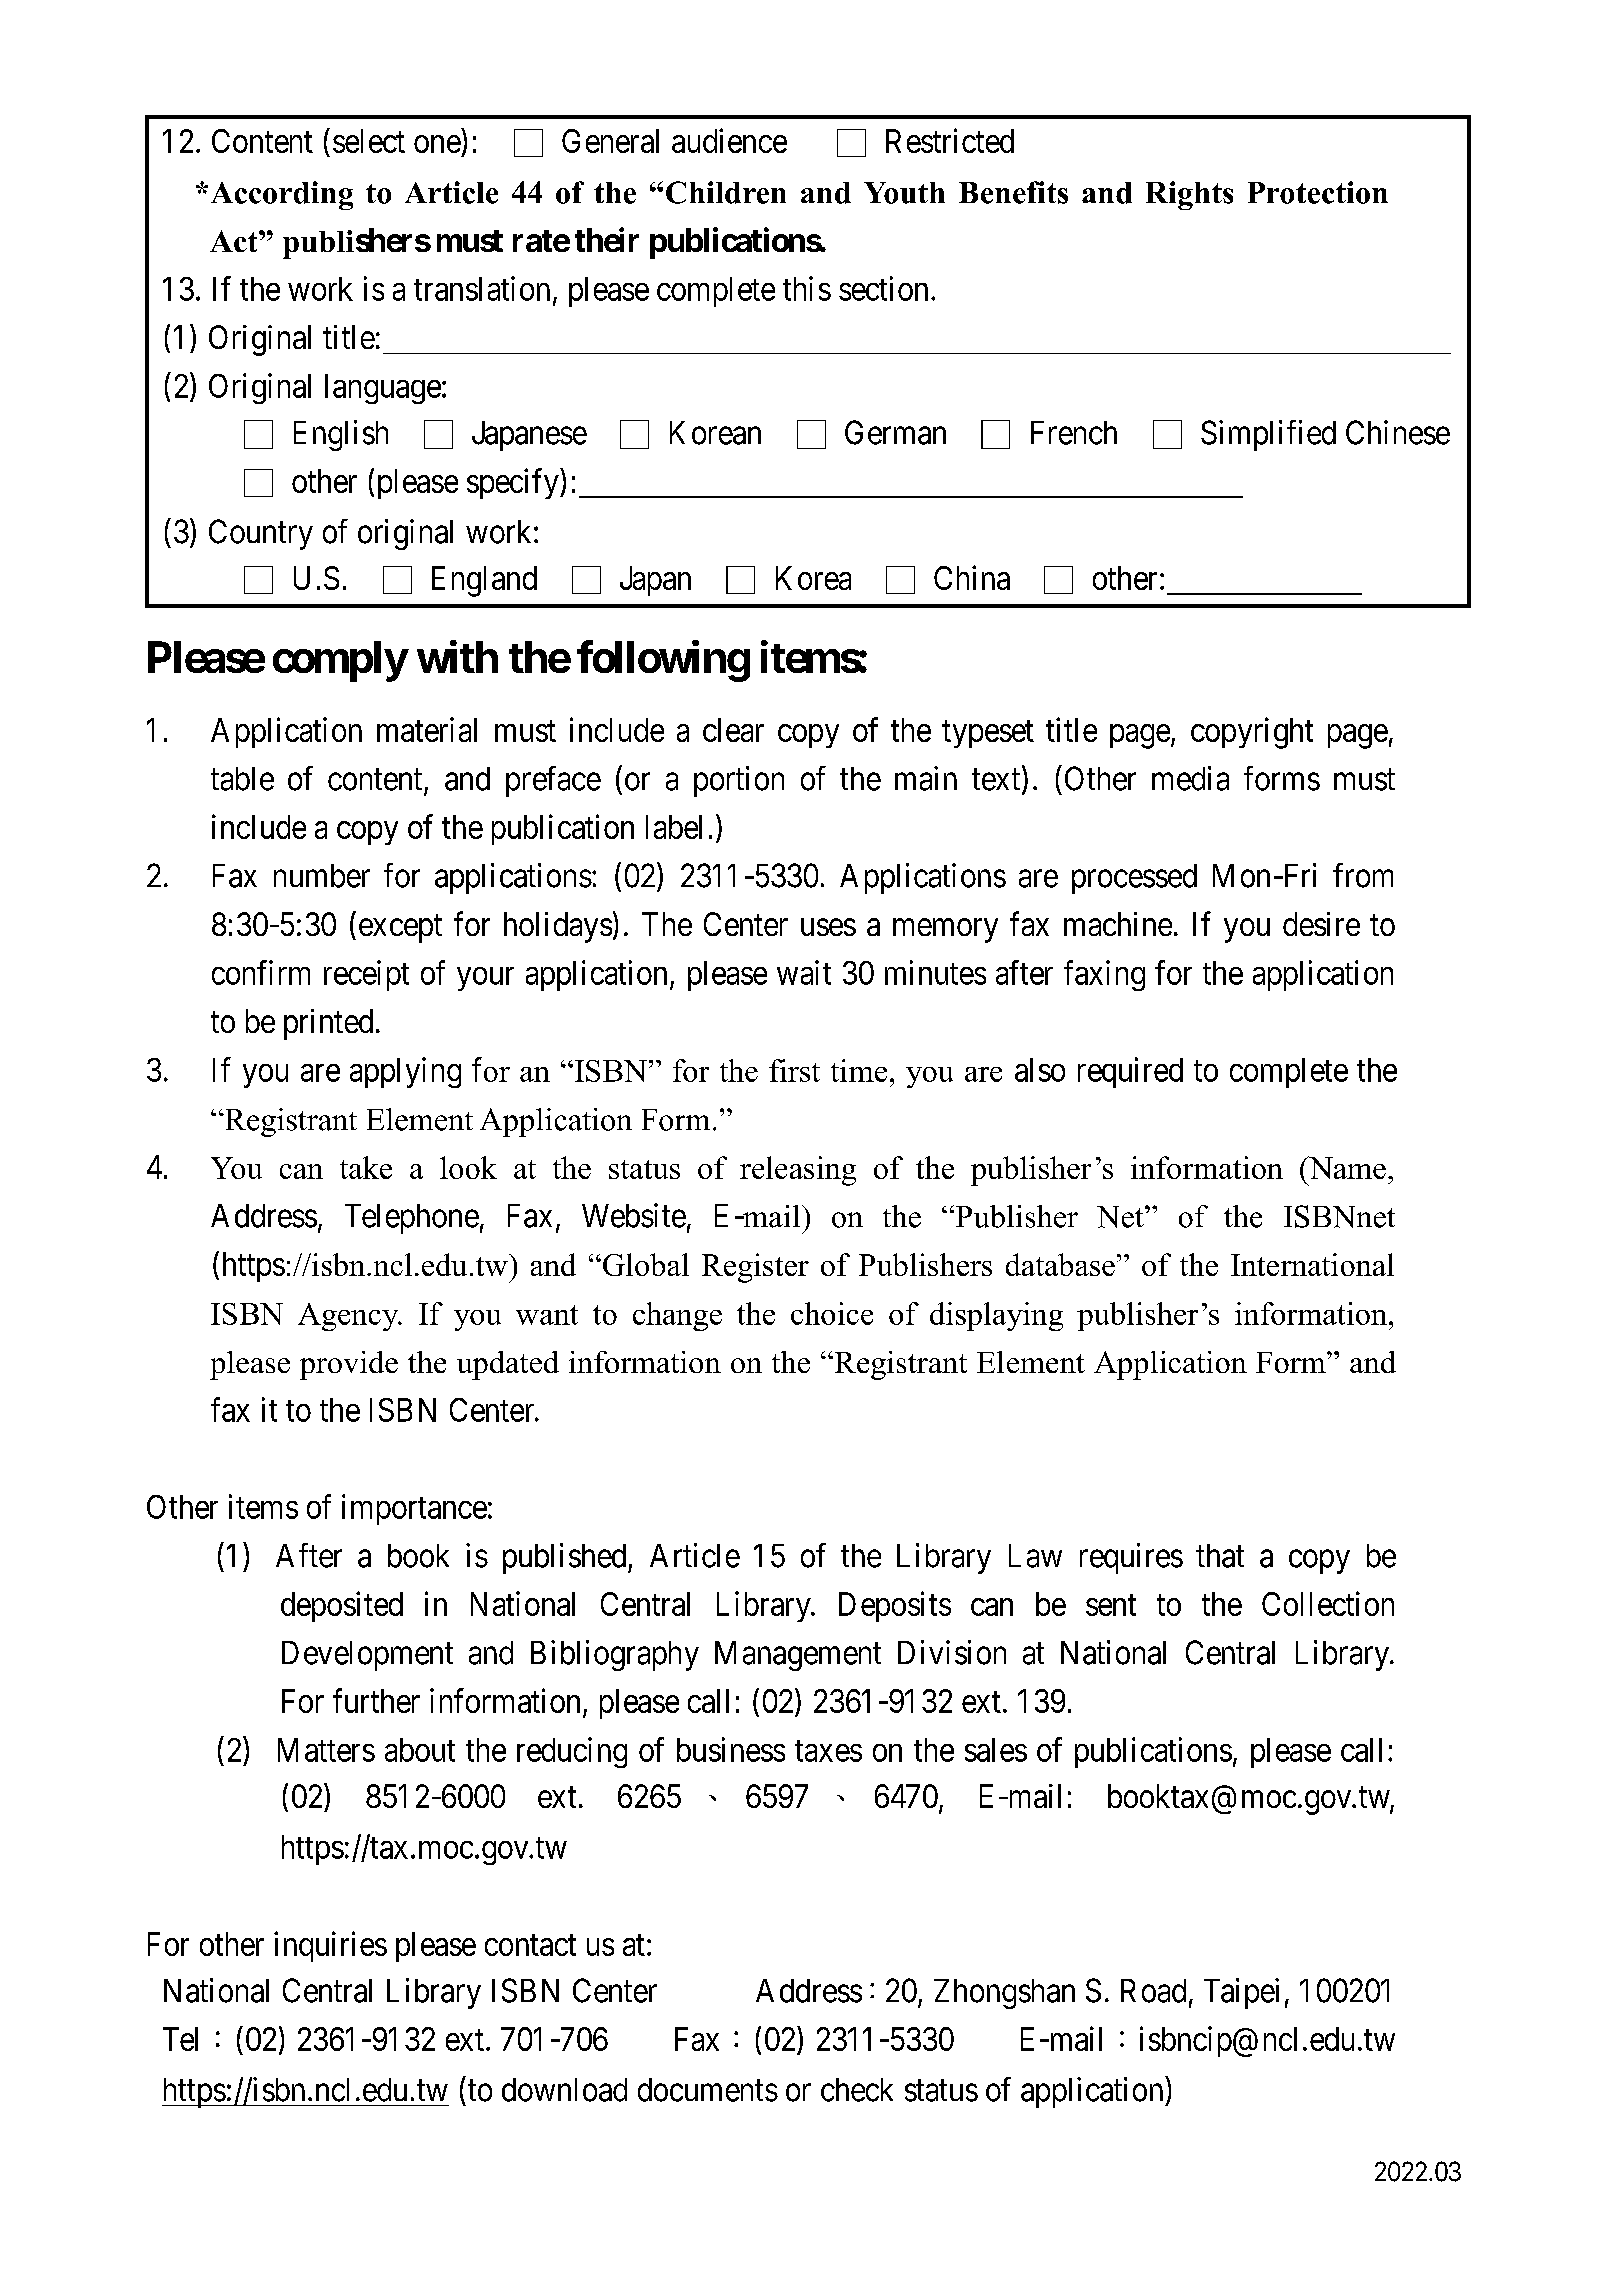  Describe the element at coordinates (739, 781) in the page. I see `portion` at that location.
